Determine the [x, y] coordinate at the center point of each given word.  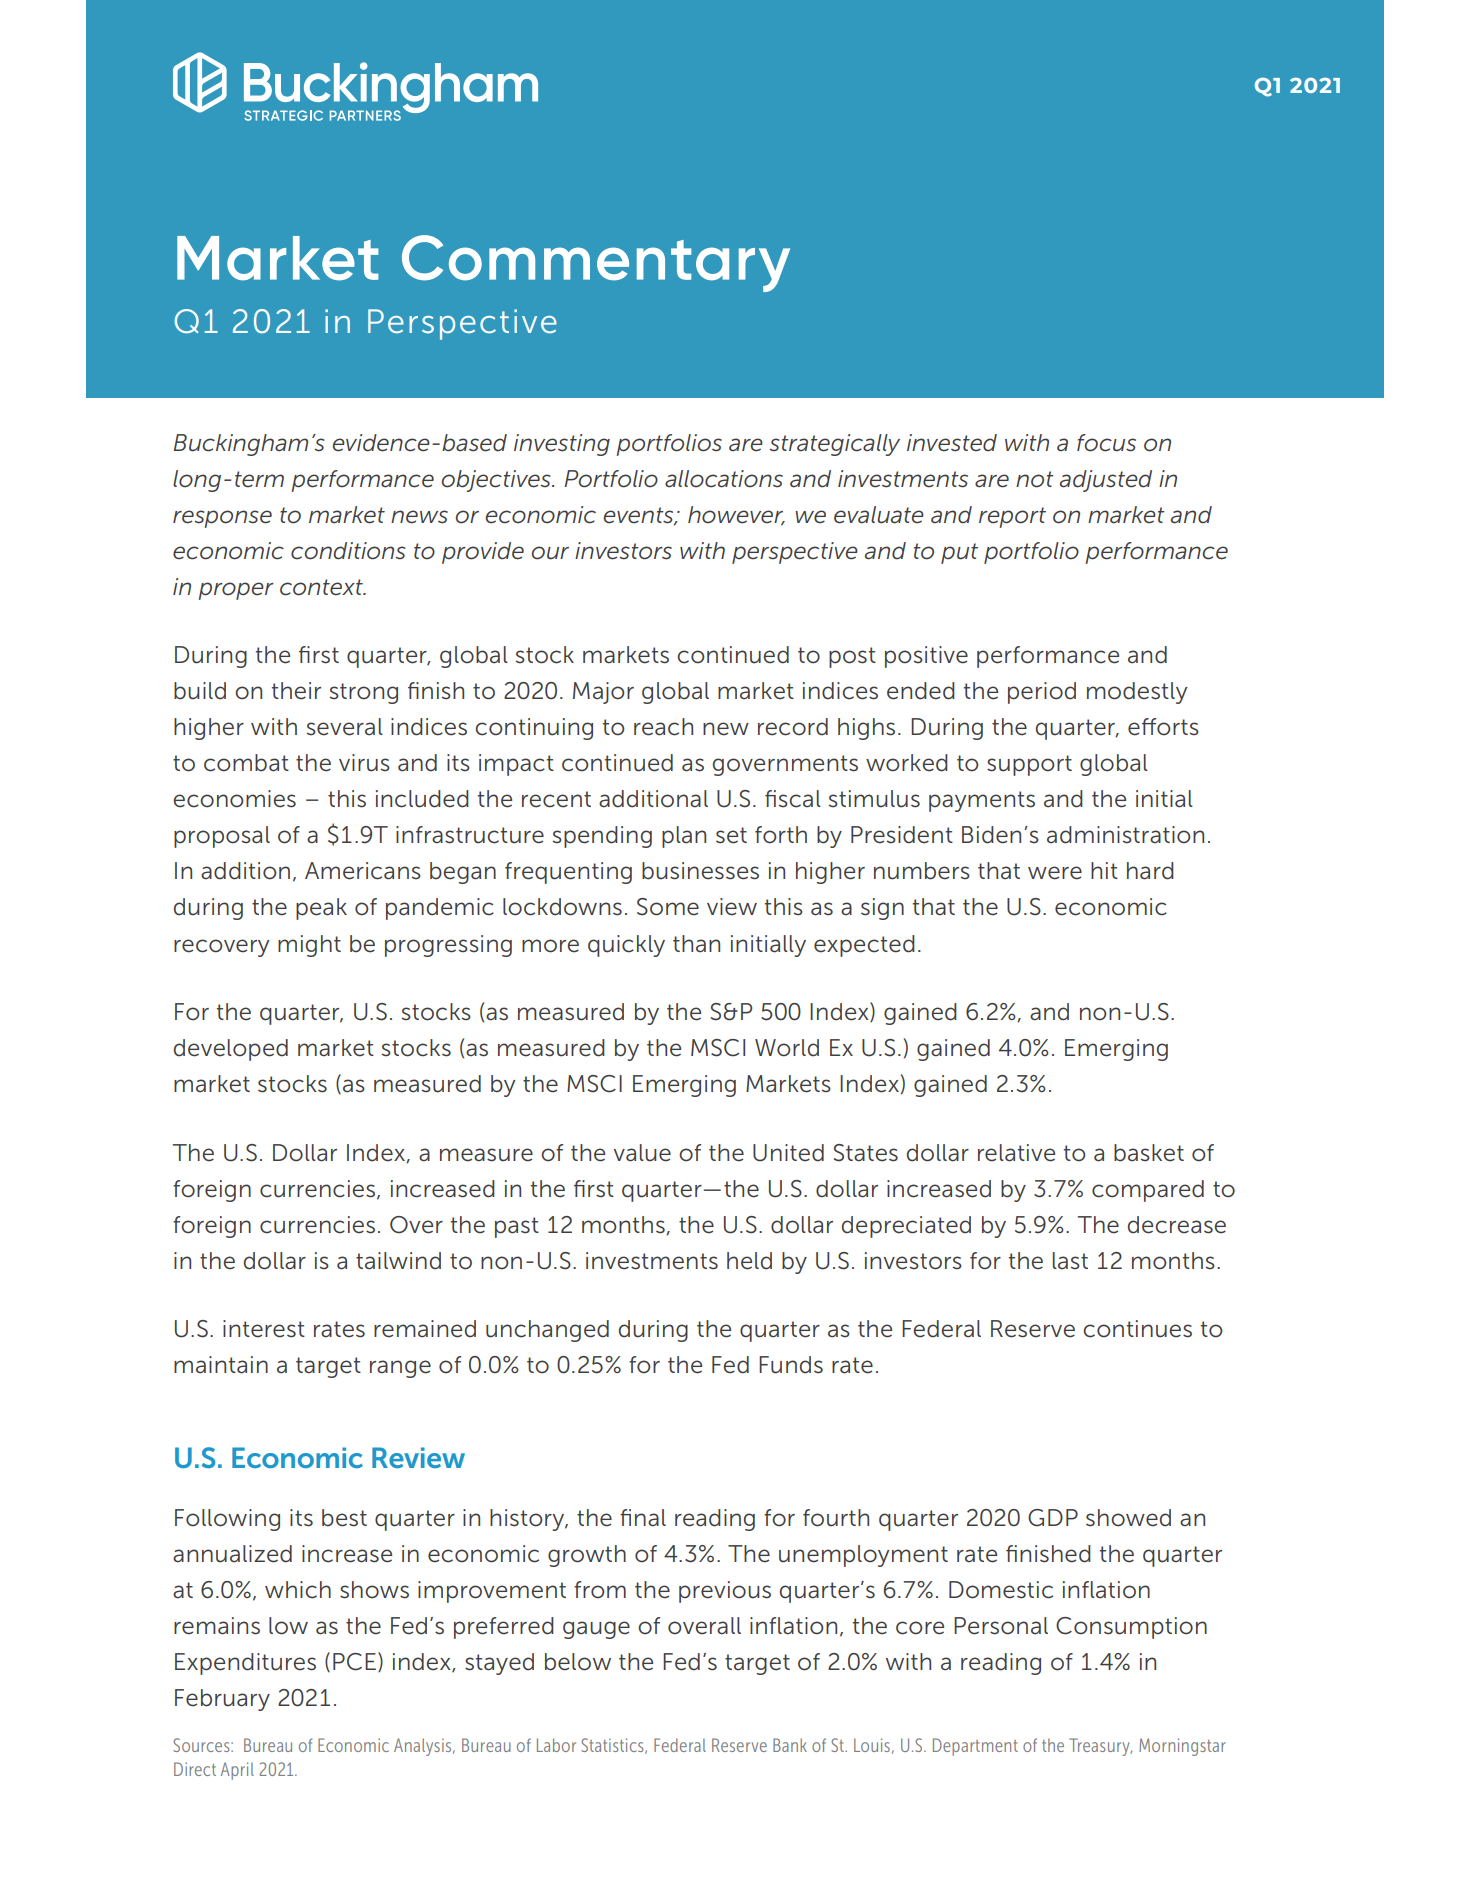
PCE [354, 1662]
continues [1137, 1329]
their [296, 691]
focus [1106, 443]
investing [562, 445]
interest [264, 1329]
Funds [791, 1365]
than [696, 944]
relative [1016, 1153]
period [1042, 693]
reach [663, 727]
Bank [790, 1745]
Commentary [596, 263]
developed [231, 1050]
